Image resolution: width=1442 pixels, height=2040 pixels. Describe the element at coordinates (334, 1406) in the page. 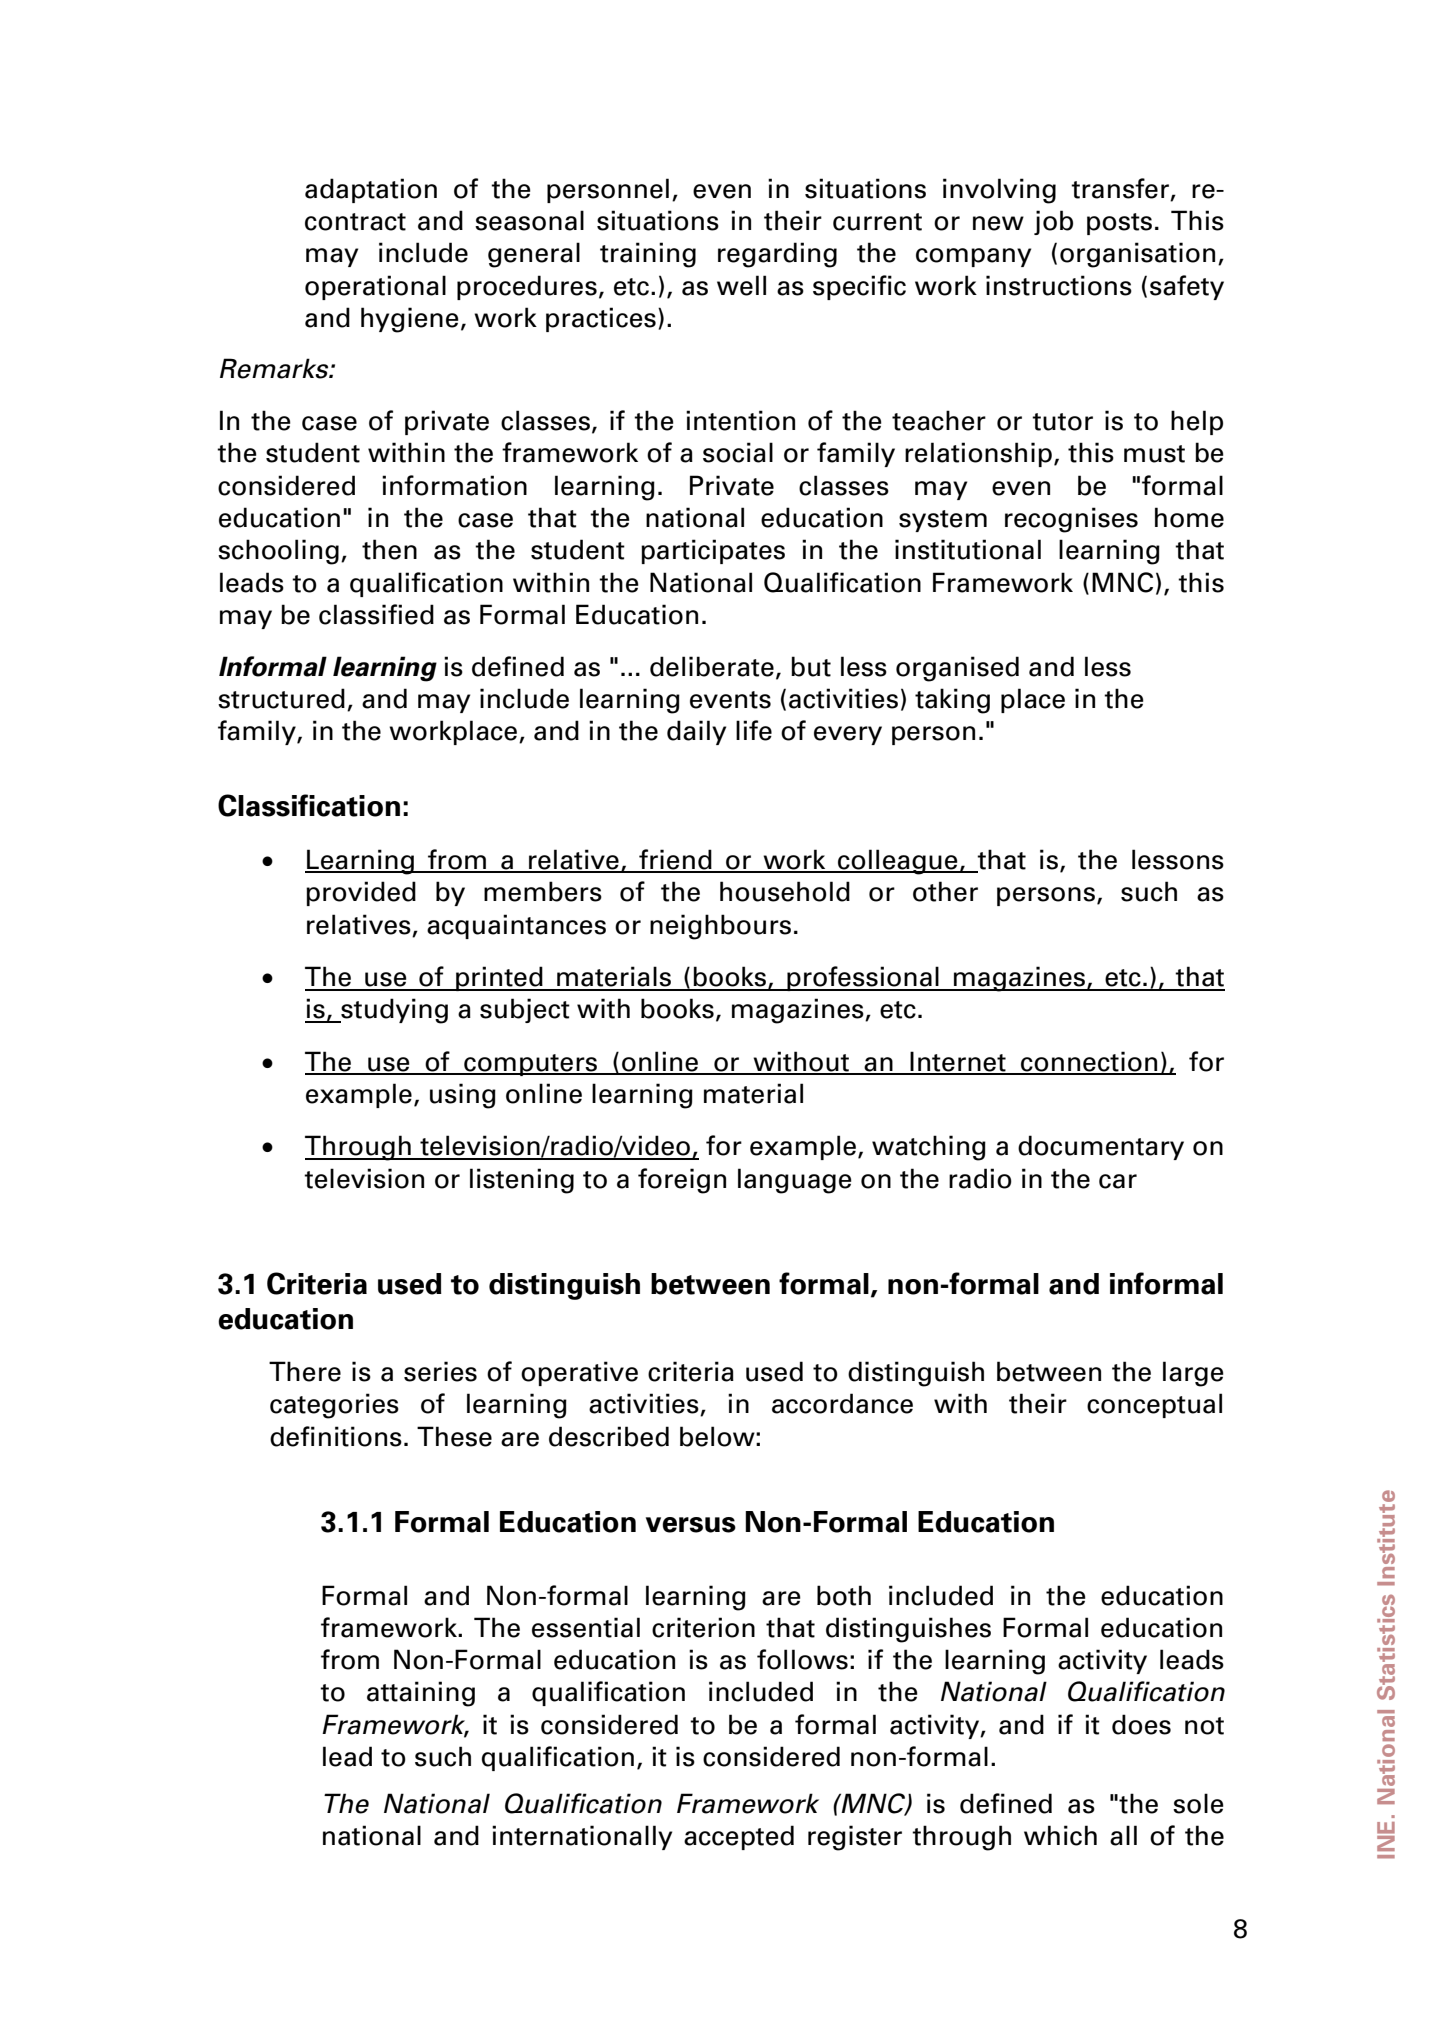

I see `categories` at that location.
